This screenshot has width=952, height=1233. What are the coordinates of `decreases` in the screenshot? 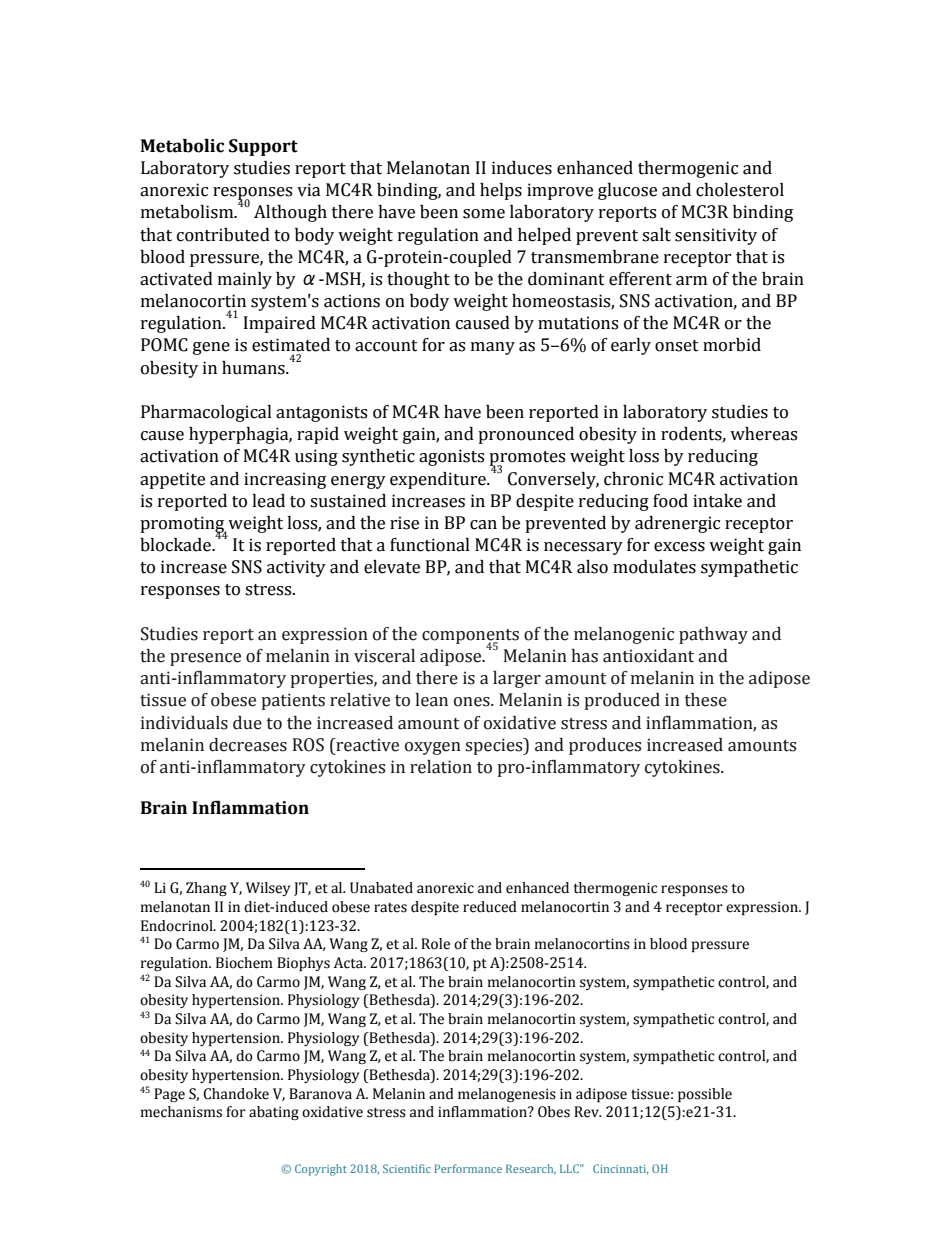 It's located at (248, 745).
